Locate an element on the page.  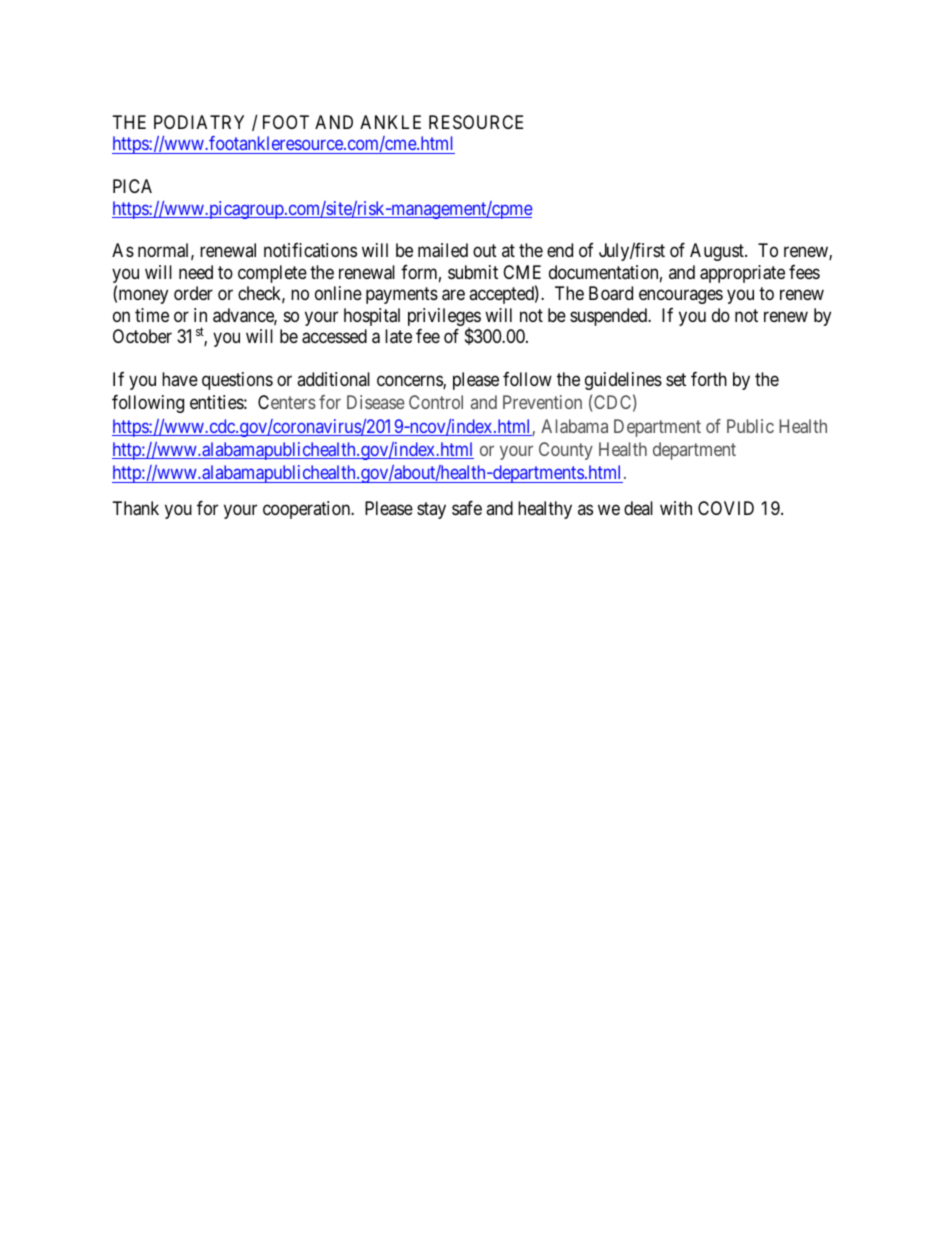
Control is located at coordinates (436, 402).
